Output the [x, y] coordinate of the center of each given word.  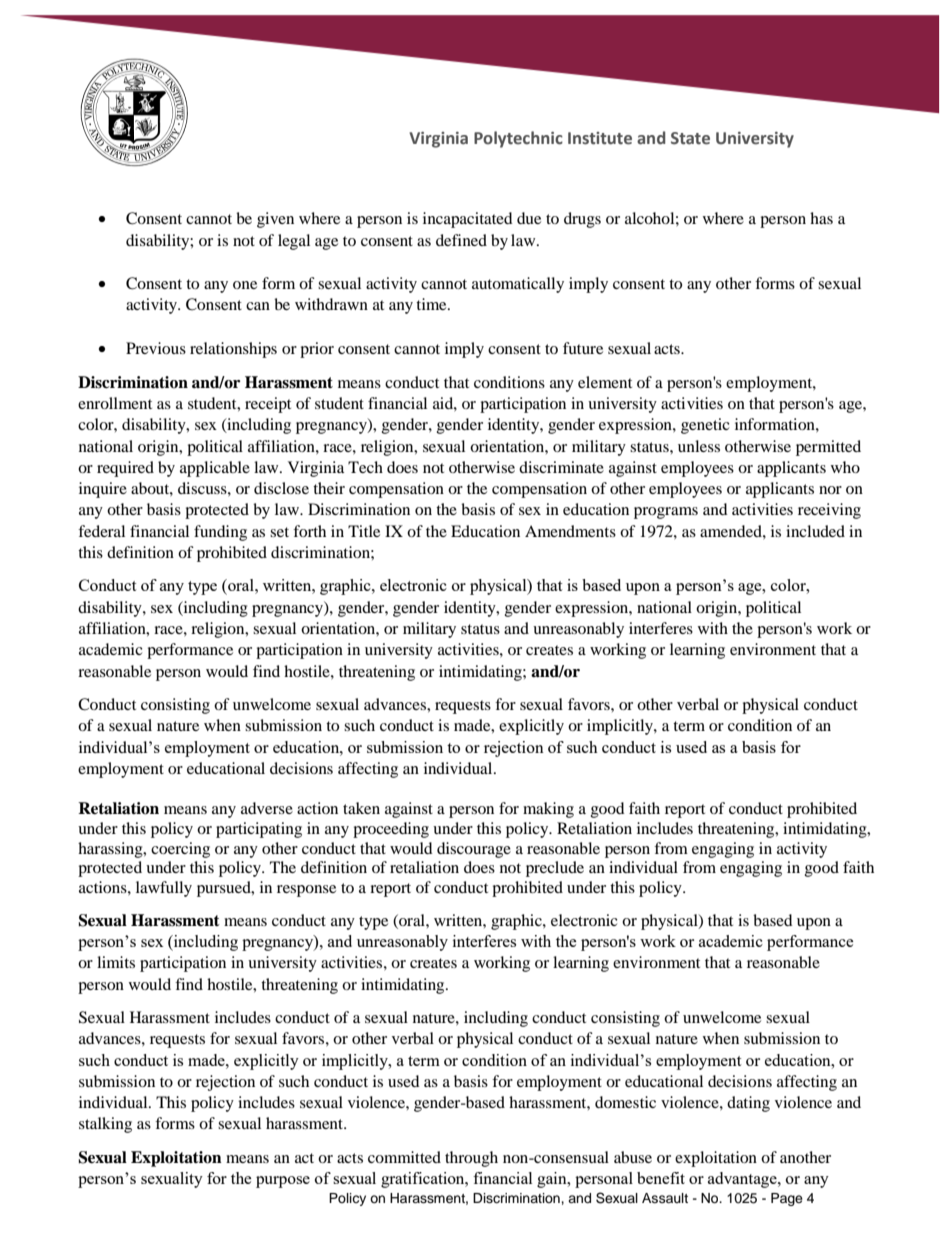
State [690, 138]
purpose [283, 1182]
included [815, 531]
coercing [180, 850]
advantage [743, 1180]
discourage [474, 850]
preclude [555, 869]
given [275, 220]
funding [220, 533]
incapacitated [468, 220]
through [471, 1159]
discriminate [561, 467]
